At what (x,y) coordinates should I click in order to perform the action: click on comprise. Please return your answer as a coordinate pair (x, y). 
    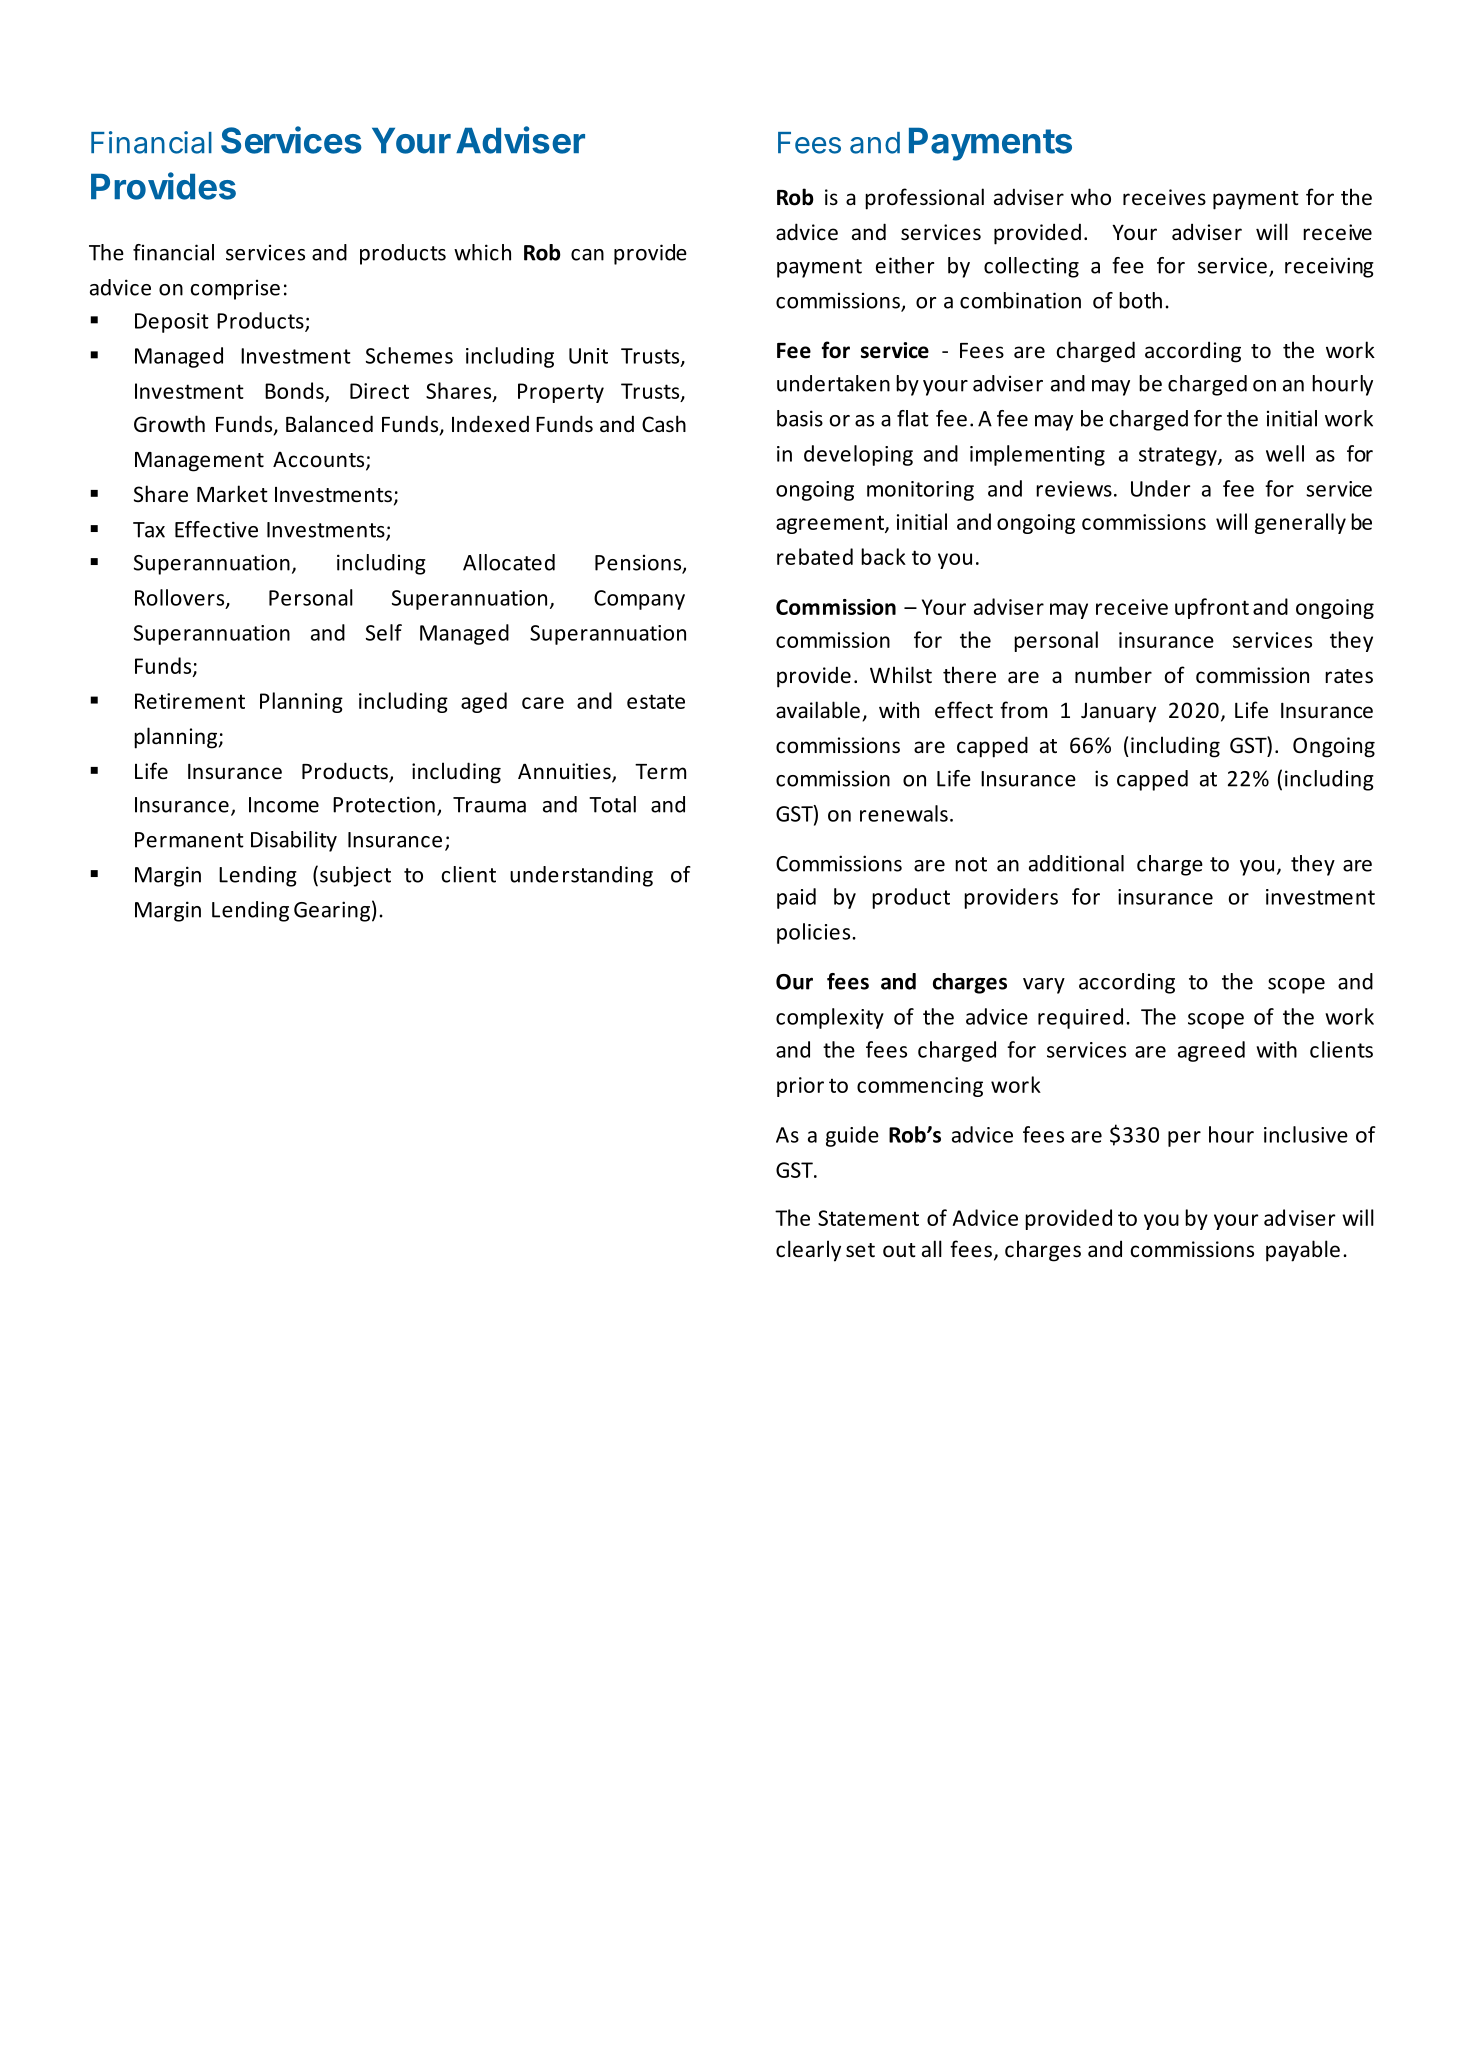
    Looking at the image, I should click on (235, 290).
